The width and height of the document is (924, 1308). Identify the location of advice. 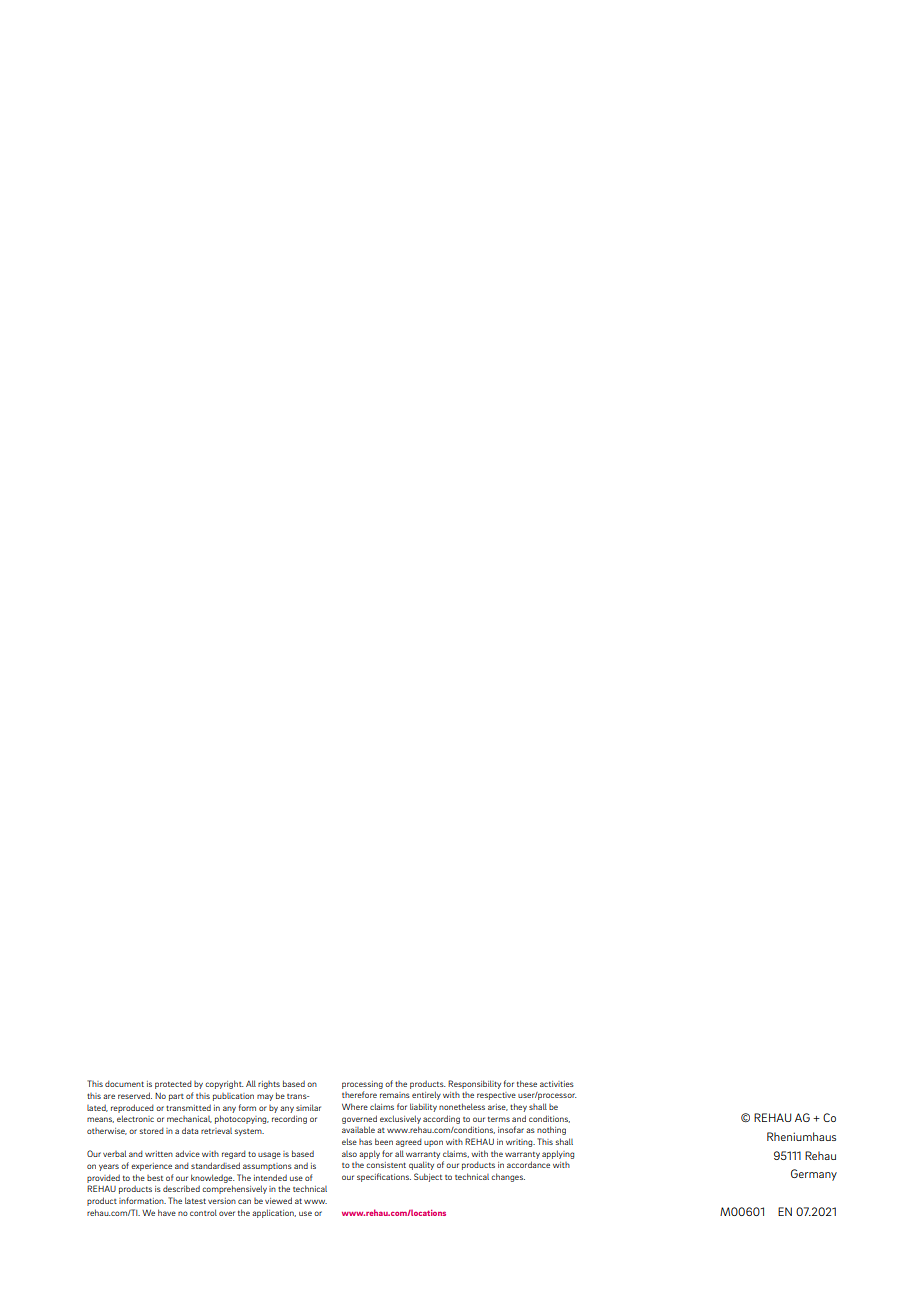
(187, 1153).
